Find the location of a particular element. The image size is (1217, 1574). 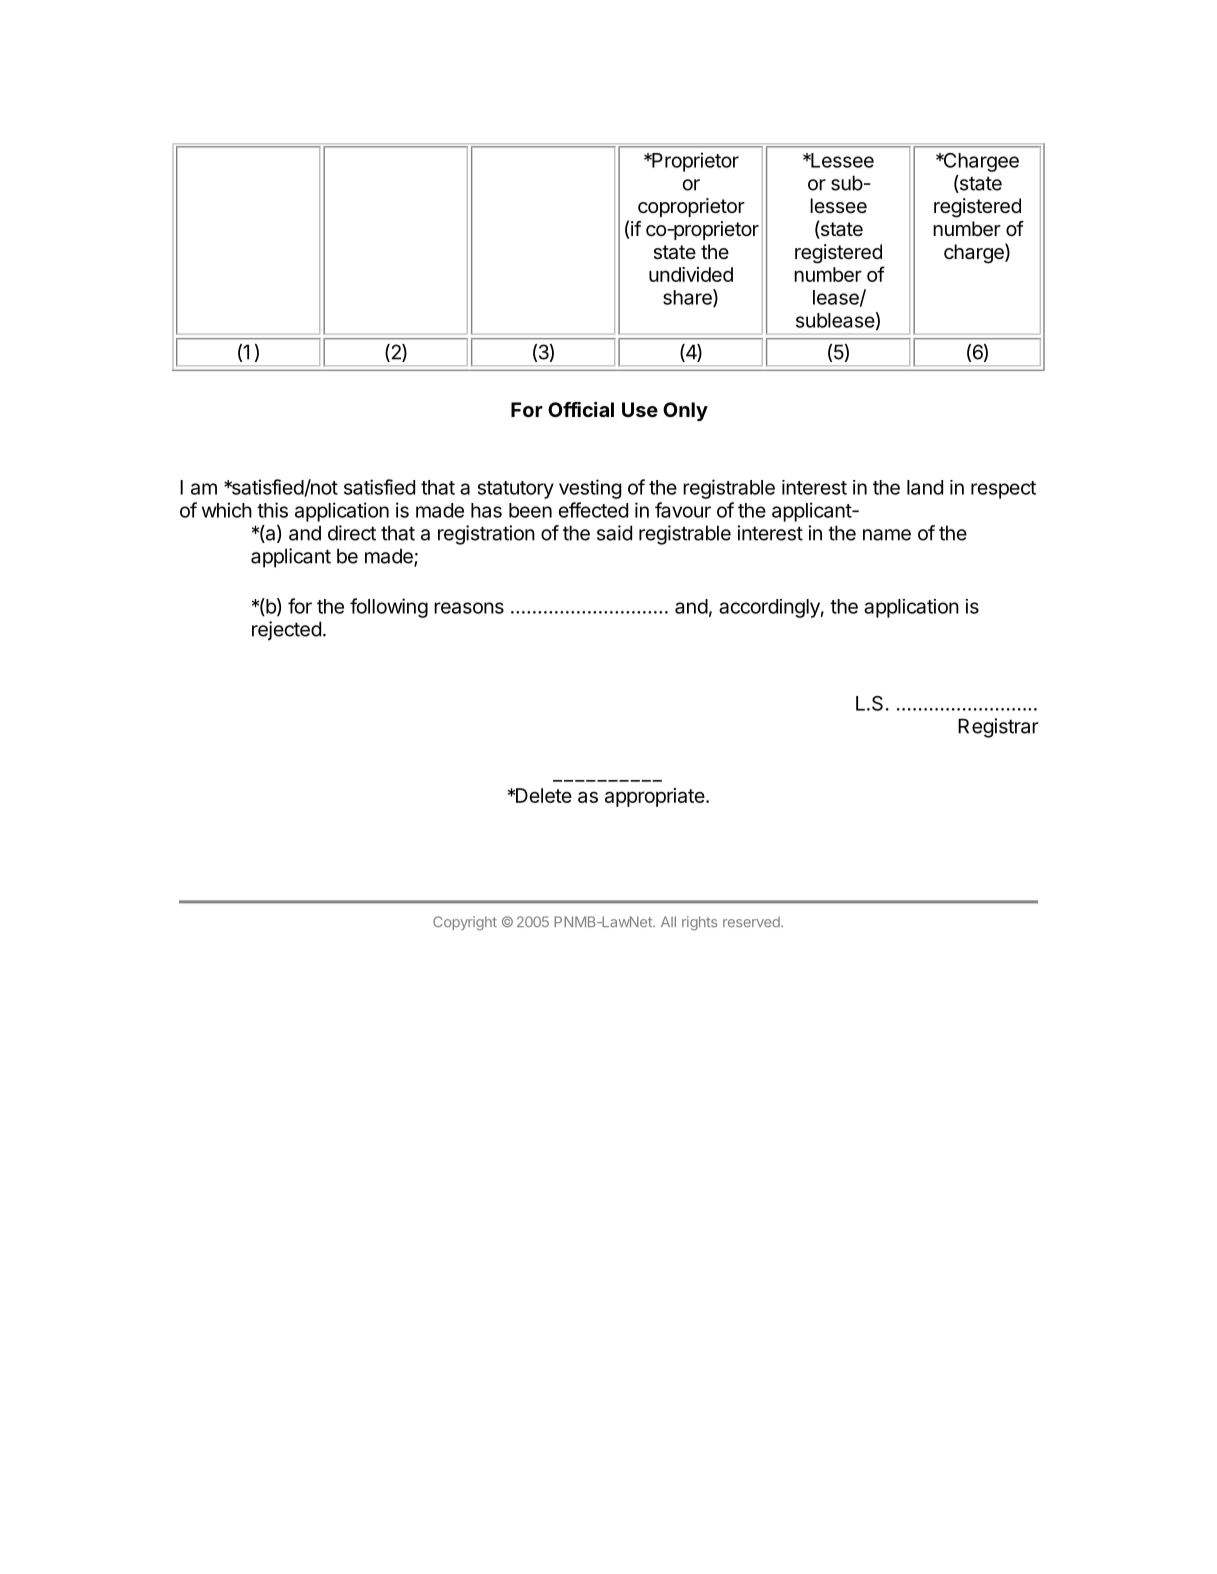

All is located at coordinates (668, 921).
